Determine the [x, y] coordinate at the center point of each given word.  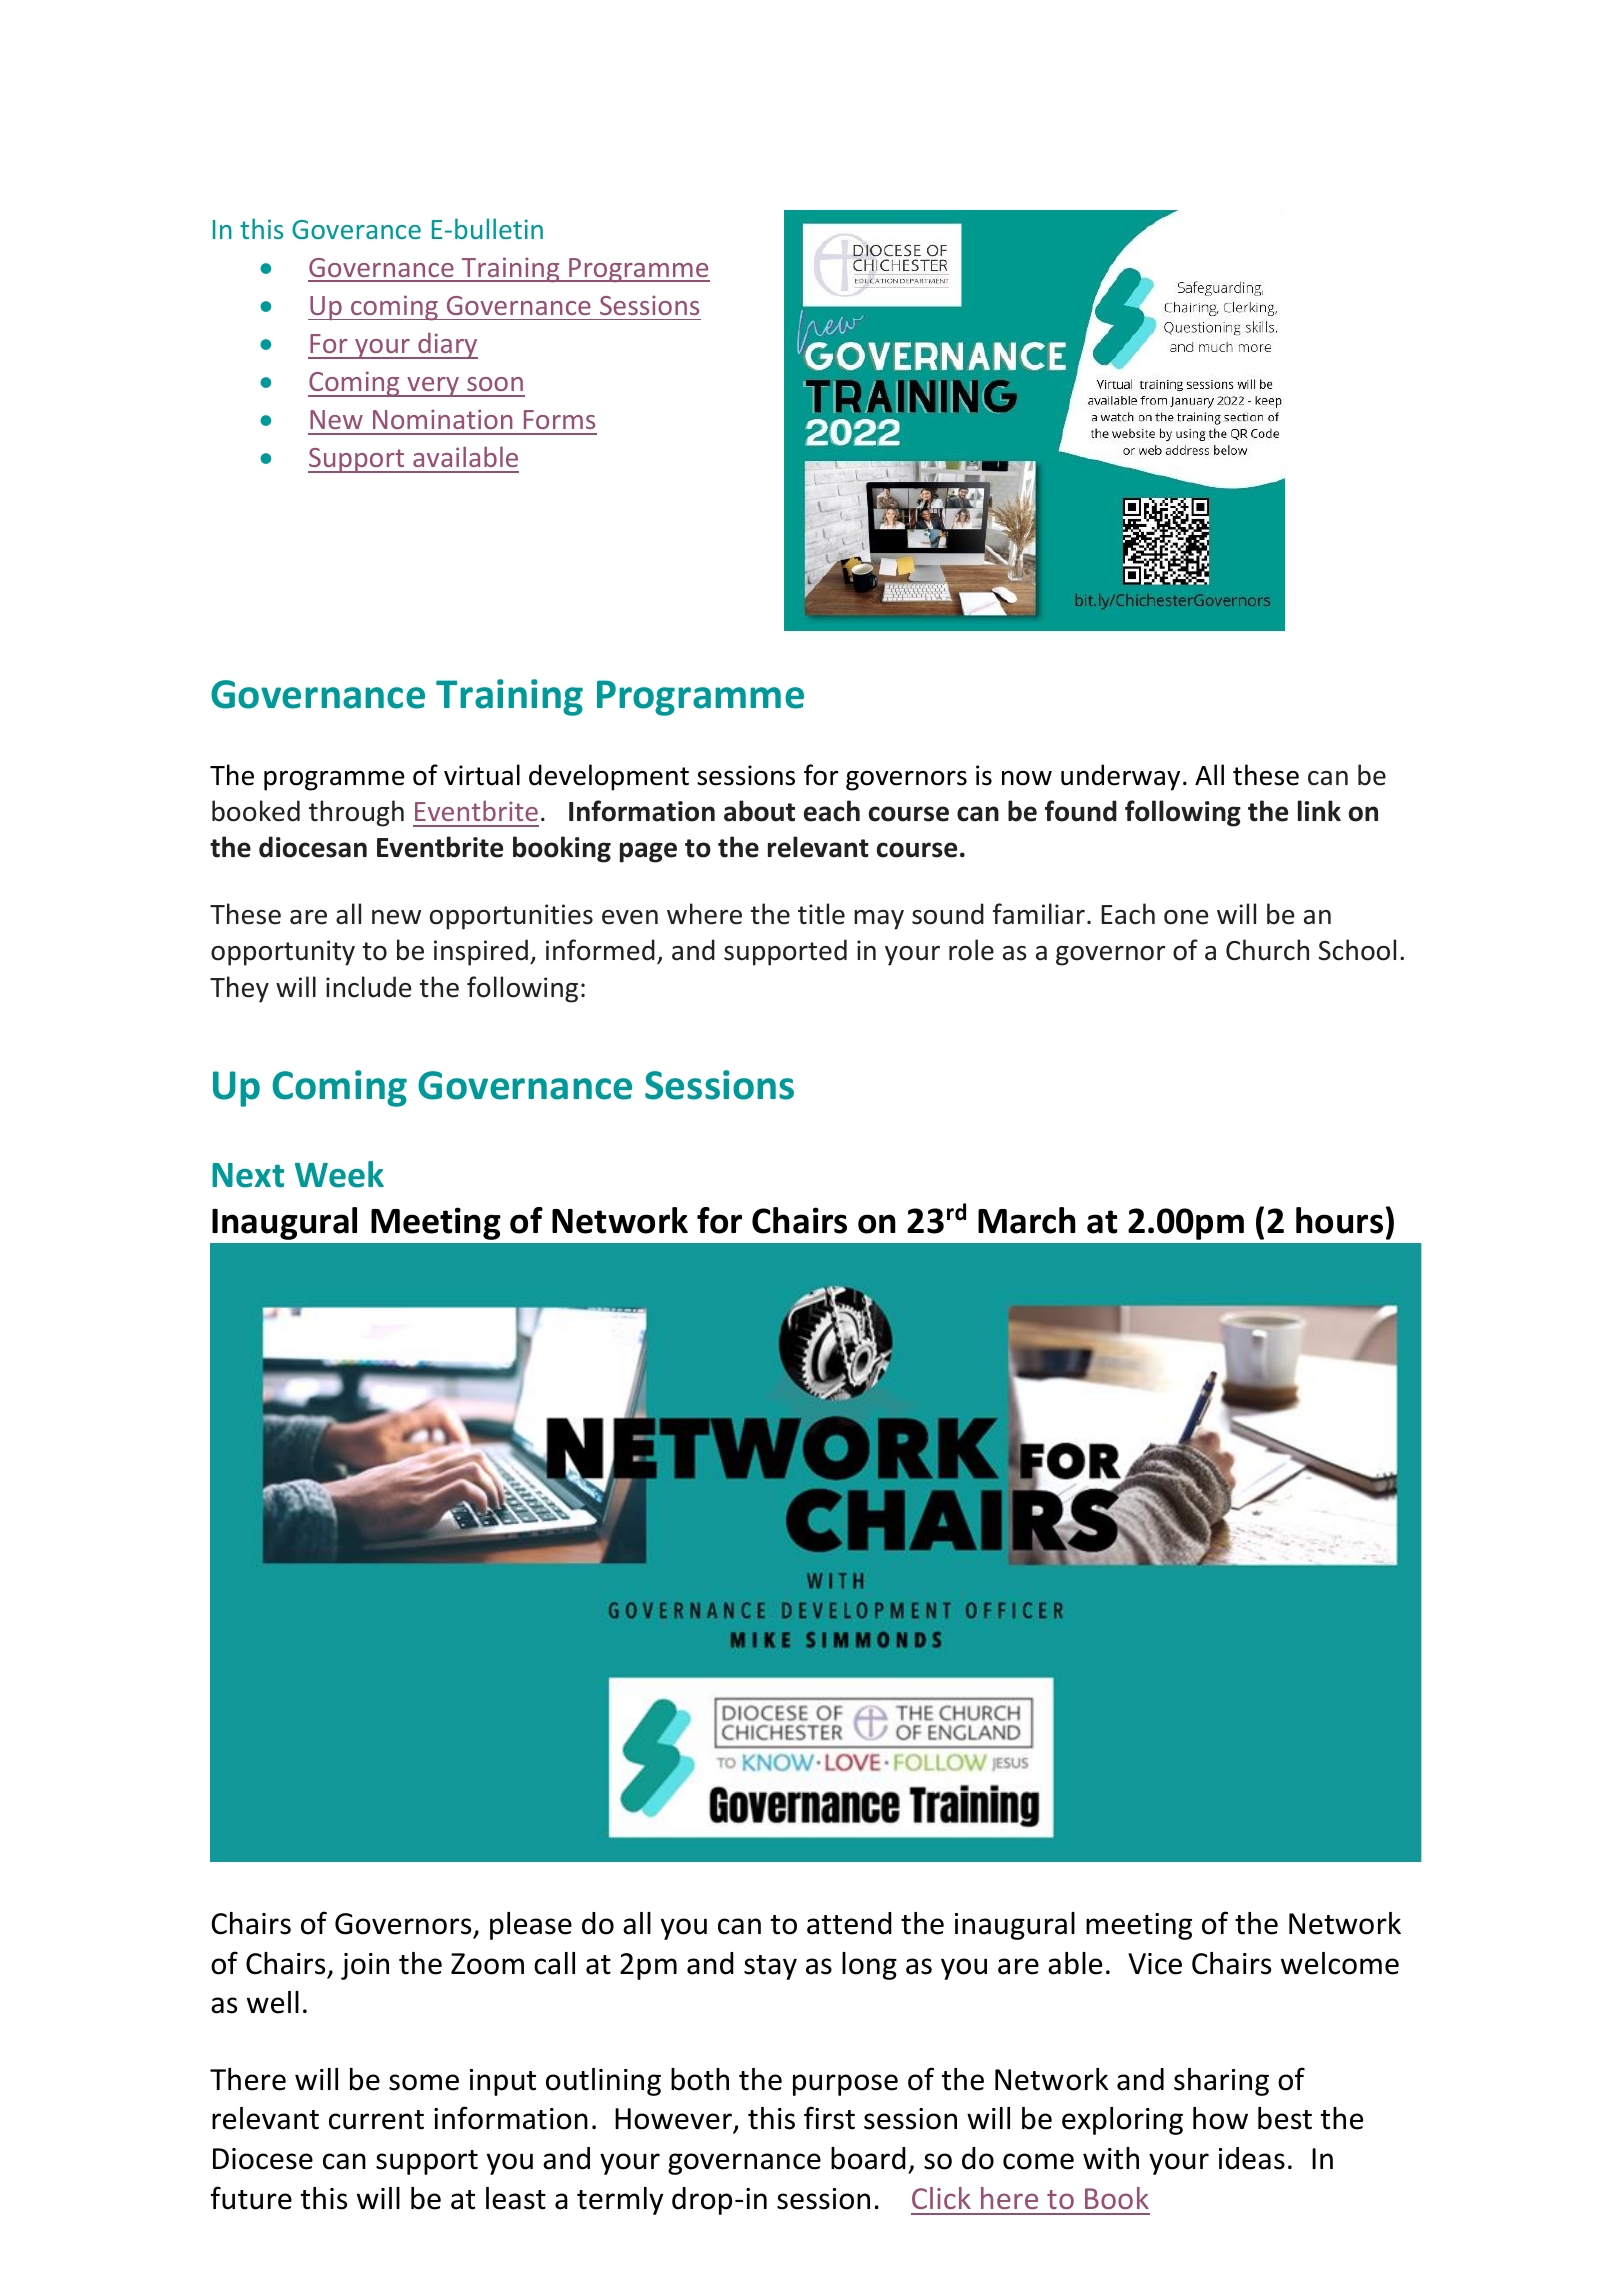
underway [1120, 777]
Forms [559, 419]
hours [1339, 1220]
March [1027, 1220]
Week [339, 1174]
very [433, 387]
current [376, 2120]
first [829, 2118]
